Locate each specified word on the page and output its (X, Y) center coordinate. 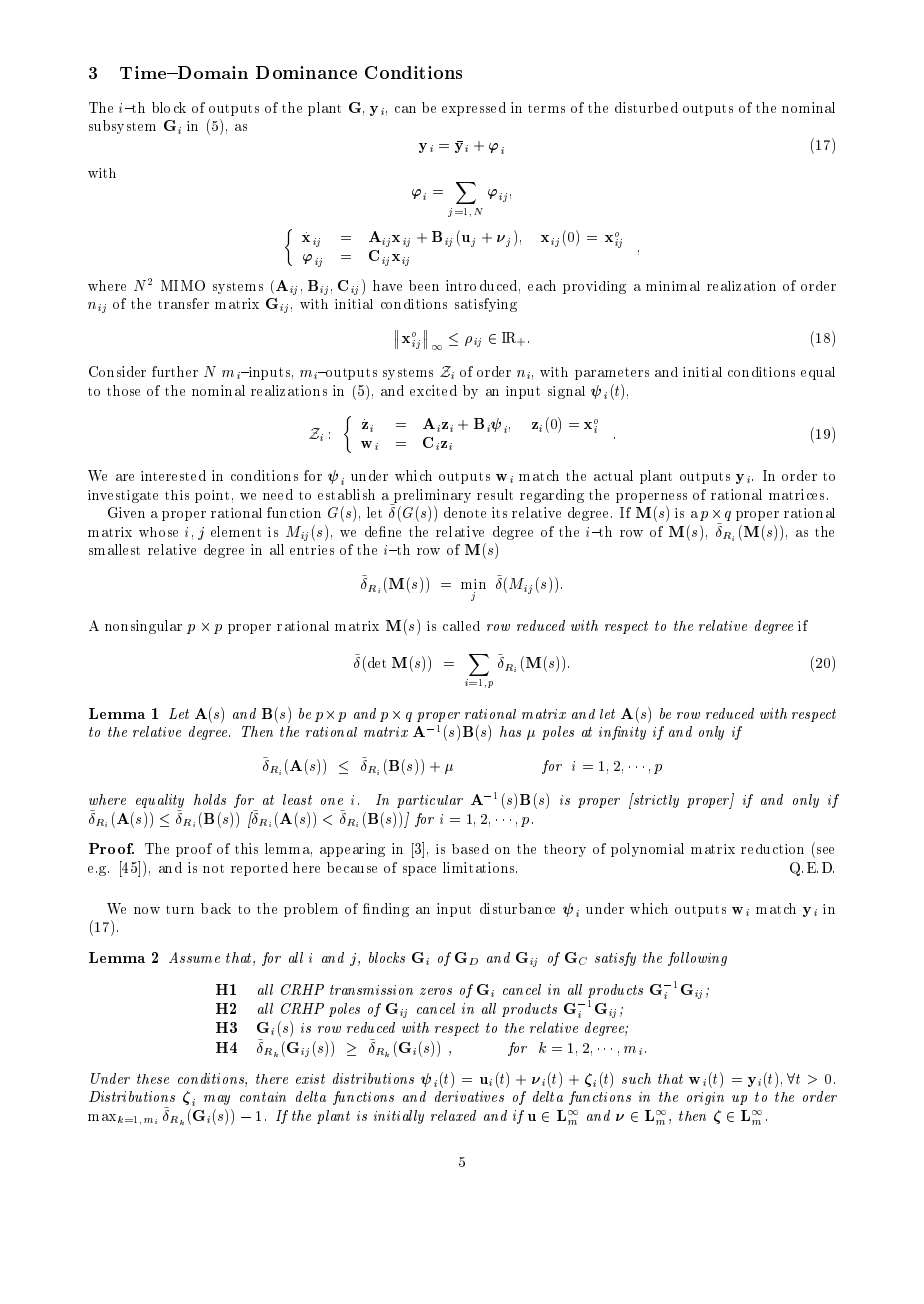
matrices (796, 494)
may (217, 1100)
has (510, 731)
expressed (474, 109)
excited (433, 390)
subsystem (122, 127)
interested (173, 475)
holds (210, 799)
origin (705, 1098)
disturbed (646, 107)
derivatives (469, 1096)
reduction (772, 849)
